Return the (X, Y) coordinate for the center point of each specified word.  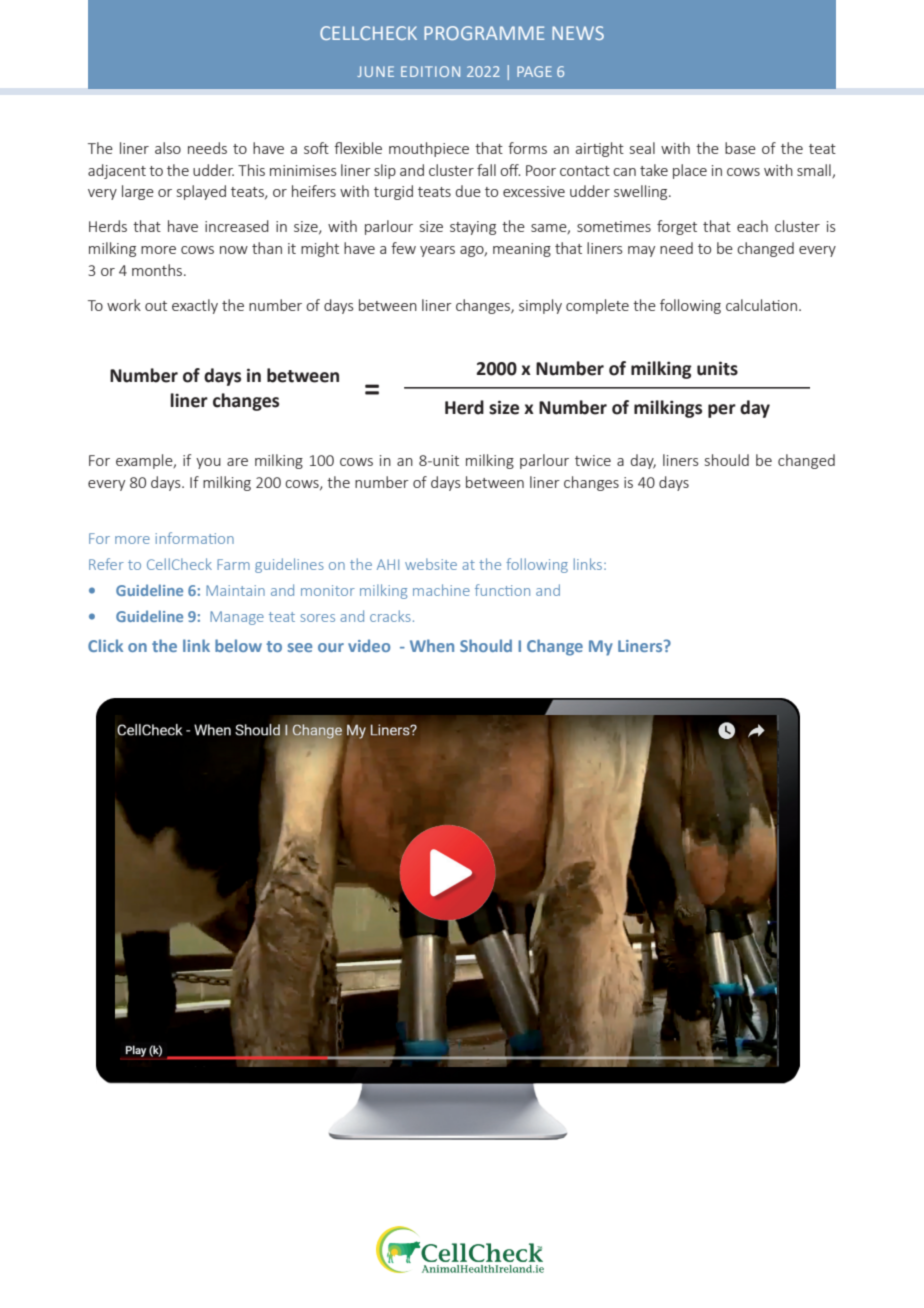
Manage (237, 618)
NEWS (578, 33)
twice (593, 460)
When (432, 645)
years (437, 251)
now (234, 250)
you (208, 463)
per (722, 411)
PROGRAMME (484, 33)
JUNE (375, 71)
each (752, 226)
